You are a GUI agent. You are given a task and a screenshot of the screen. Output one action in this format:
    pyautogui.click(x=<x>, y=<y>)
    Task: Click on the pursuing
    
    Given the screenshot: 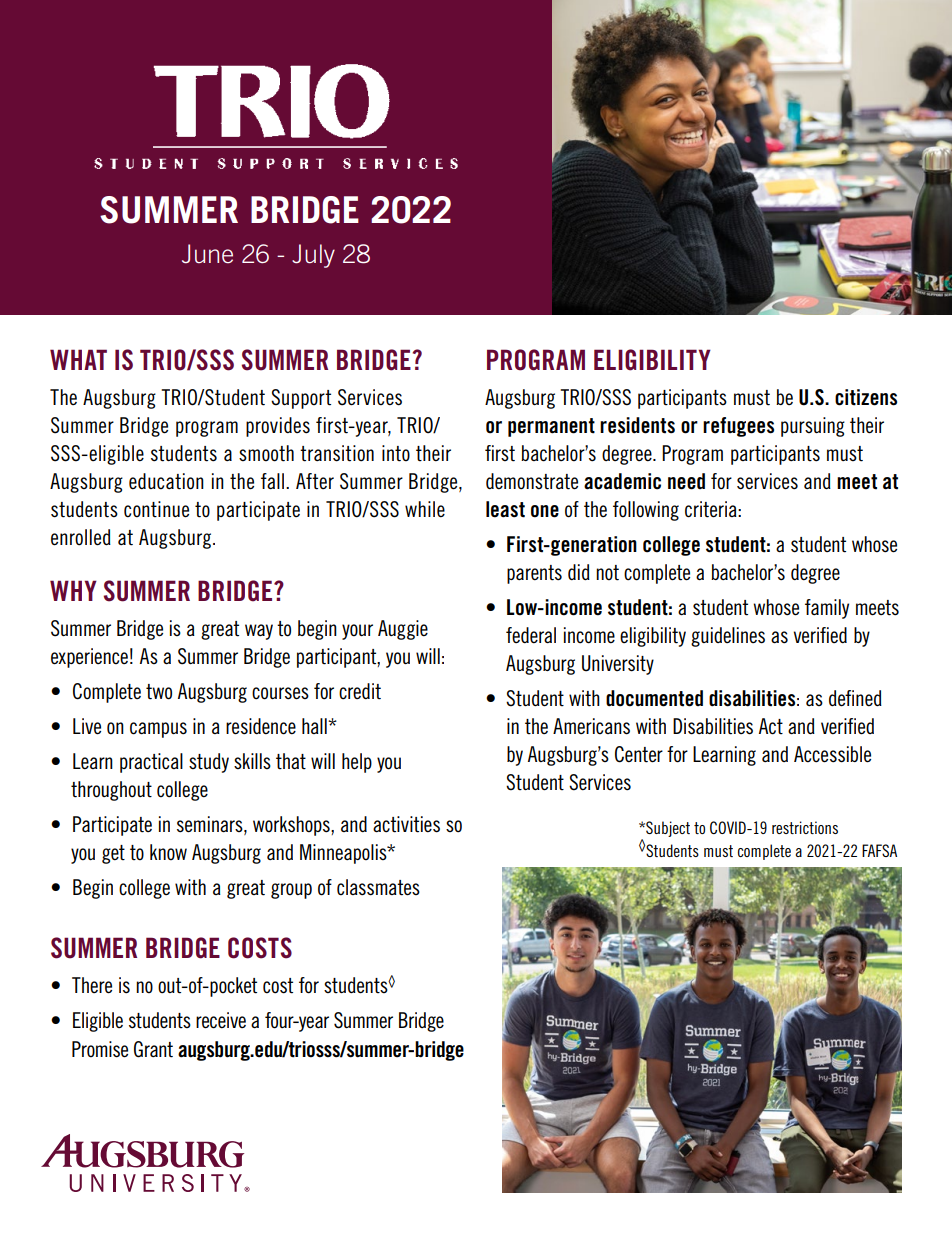 What is the action you would take?
    pyautogui.click(x=813, y=427)
